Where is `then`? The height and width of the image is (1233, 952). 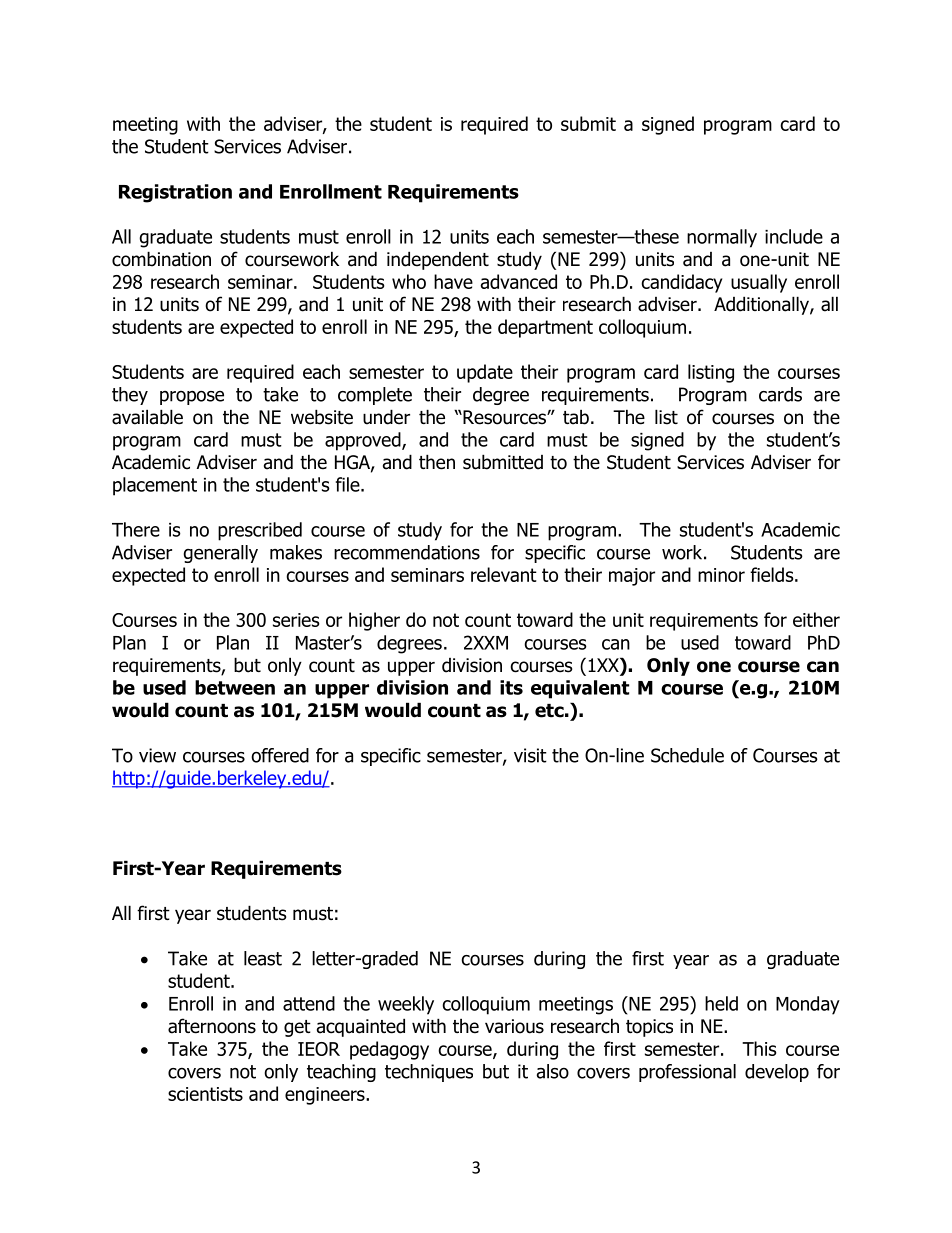 then is located at coordinates (437, 462).
